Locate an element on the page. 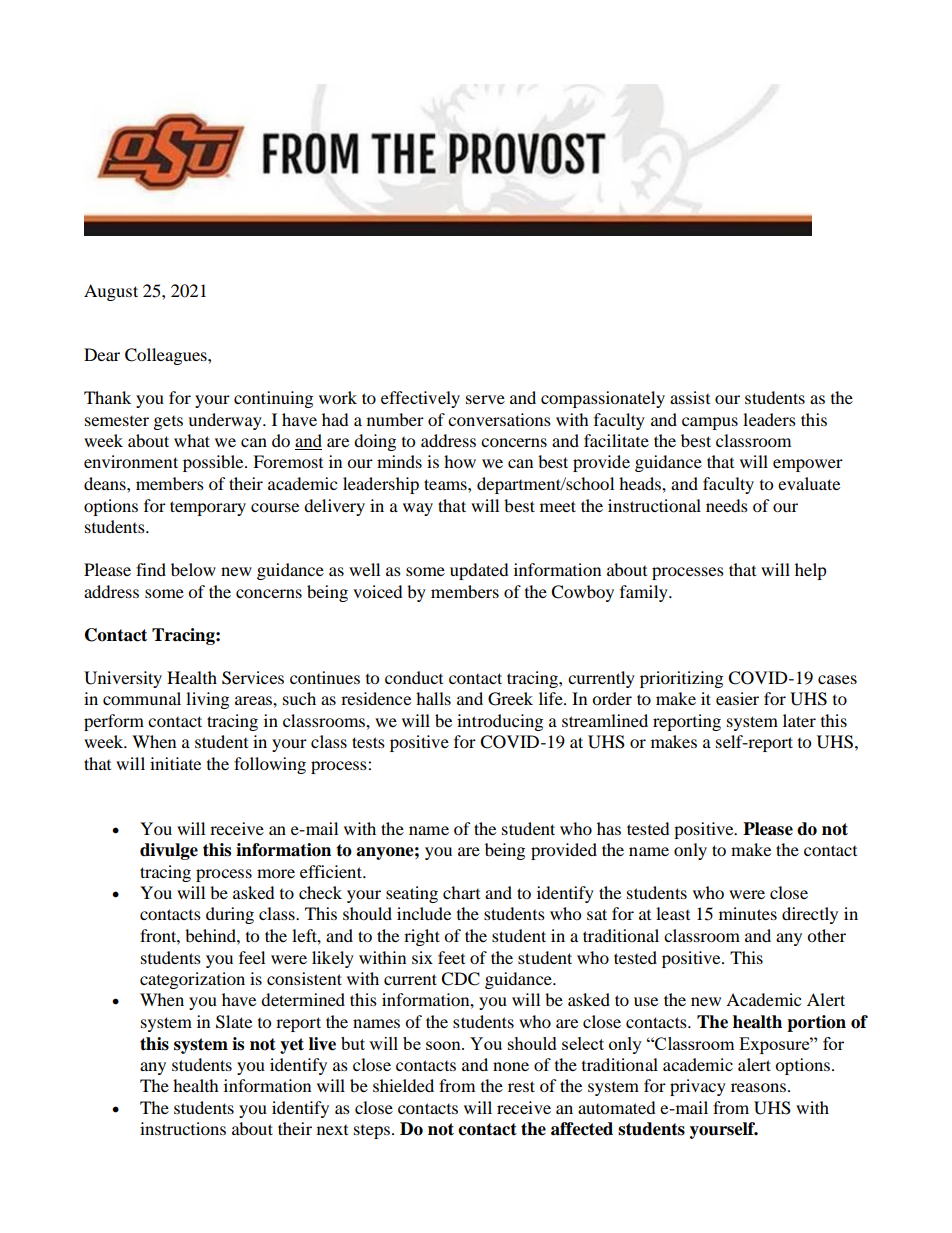  Colleagues is located at coordinates (167, 356).
